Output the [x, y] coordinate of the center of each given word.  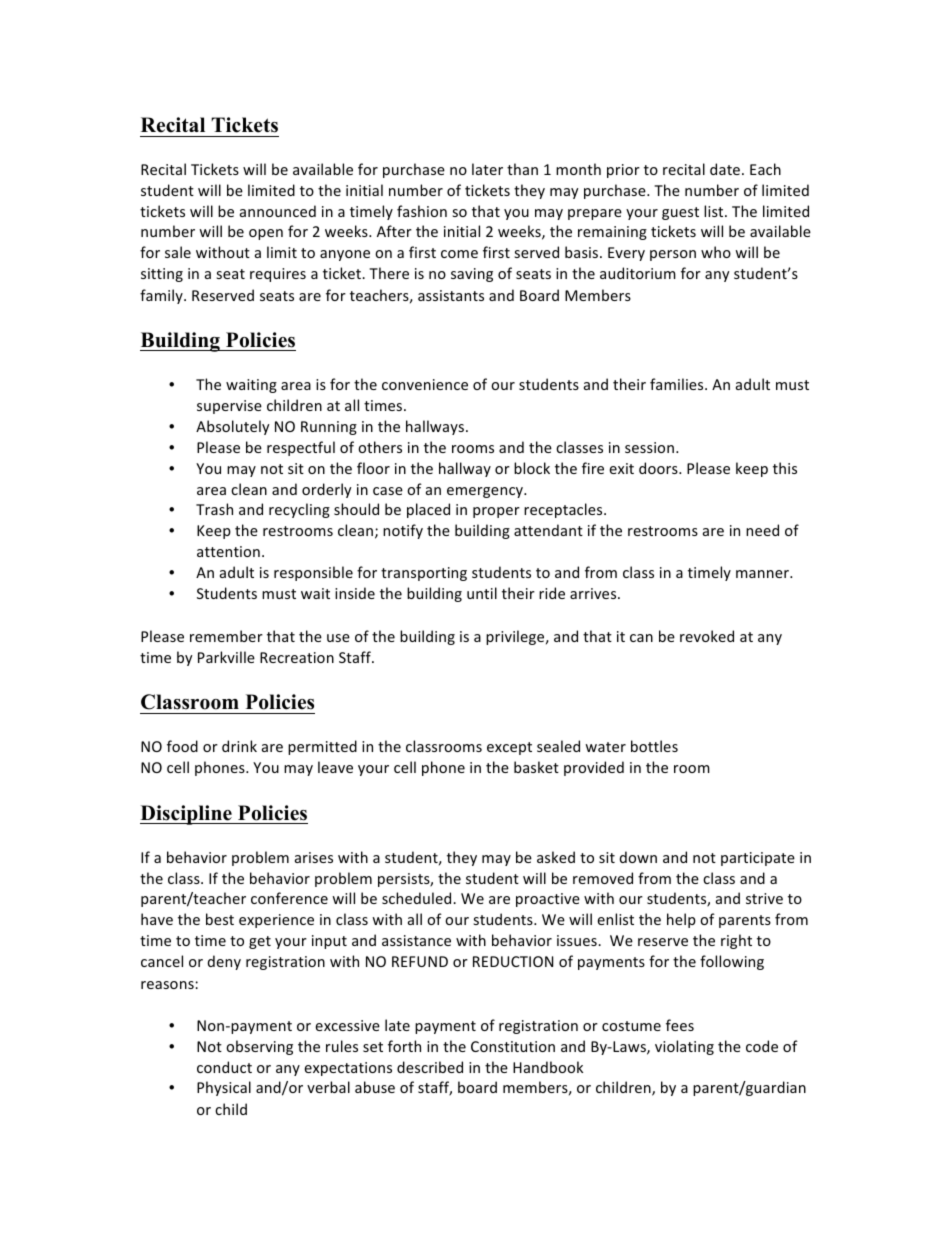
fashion [422, 211]
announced [278, 211]
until [482, 593]
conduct [224, 1067]
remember [226, 636]
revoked [707, 636]
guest [680, 213]
